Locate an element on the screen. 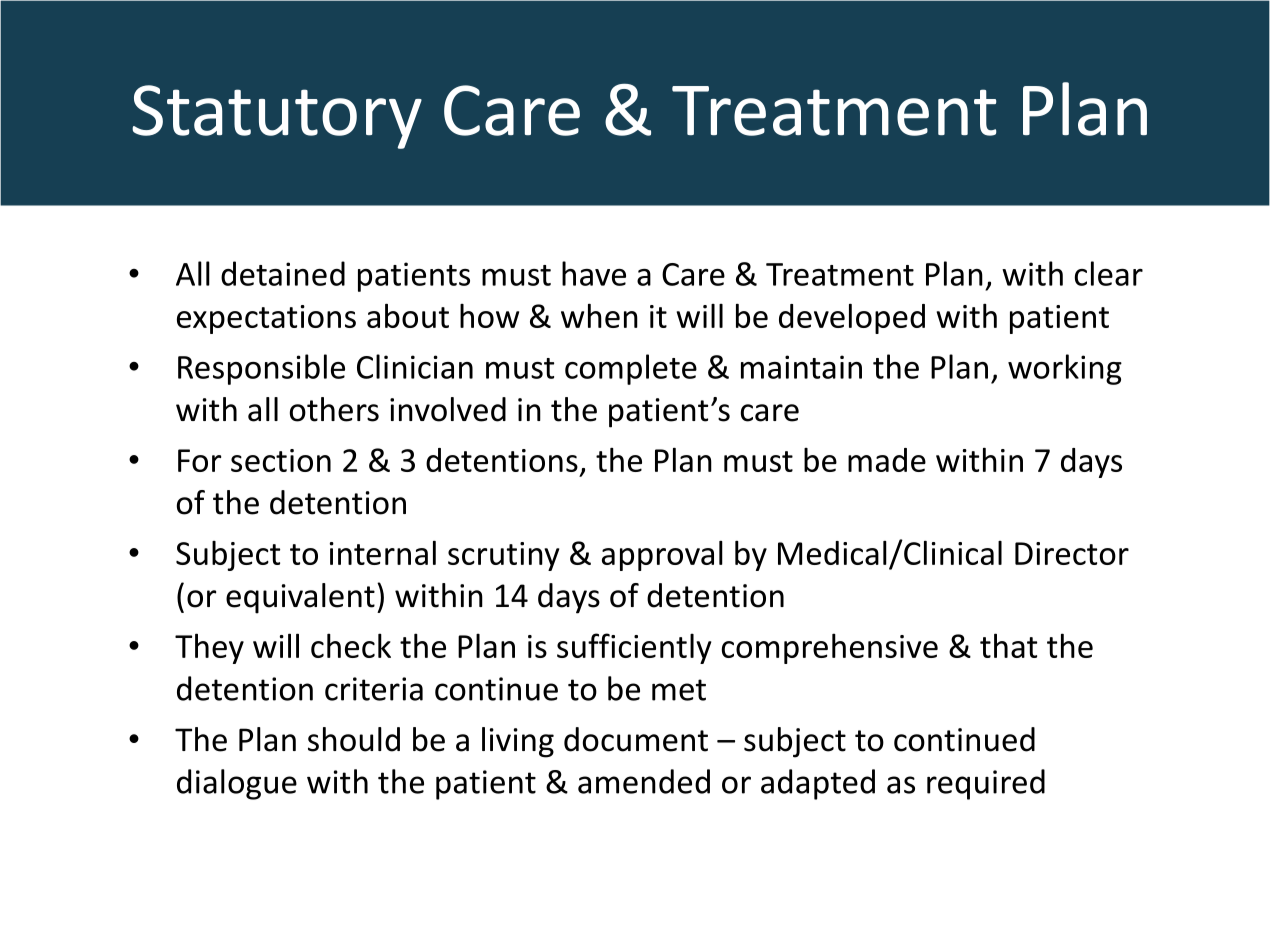 The width and height of the screenshot is (1270, 952). Statutory is located at coordinates (277, 117).
